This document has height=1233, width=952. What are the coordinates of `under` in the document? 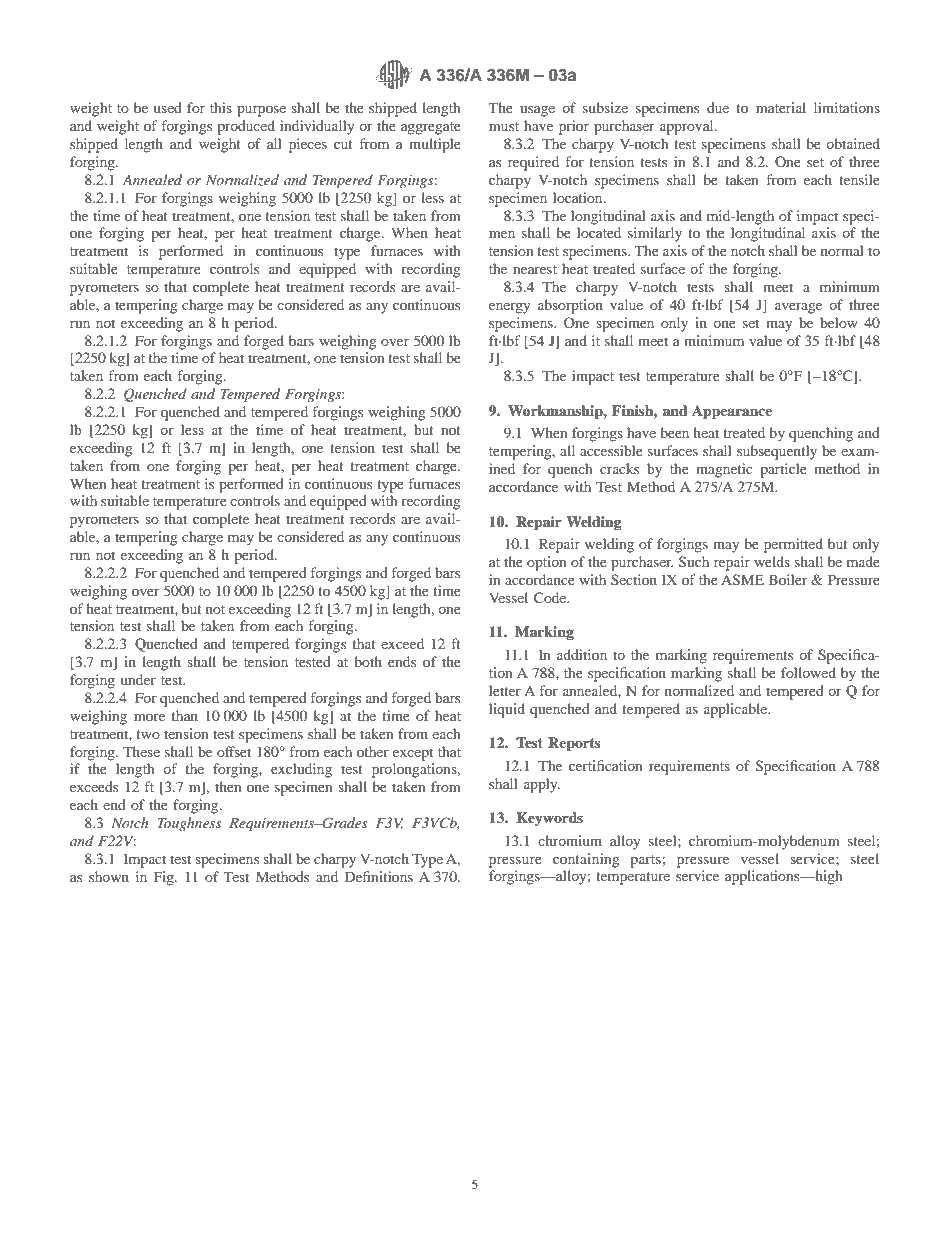 It's located at (138, 679).
